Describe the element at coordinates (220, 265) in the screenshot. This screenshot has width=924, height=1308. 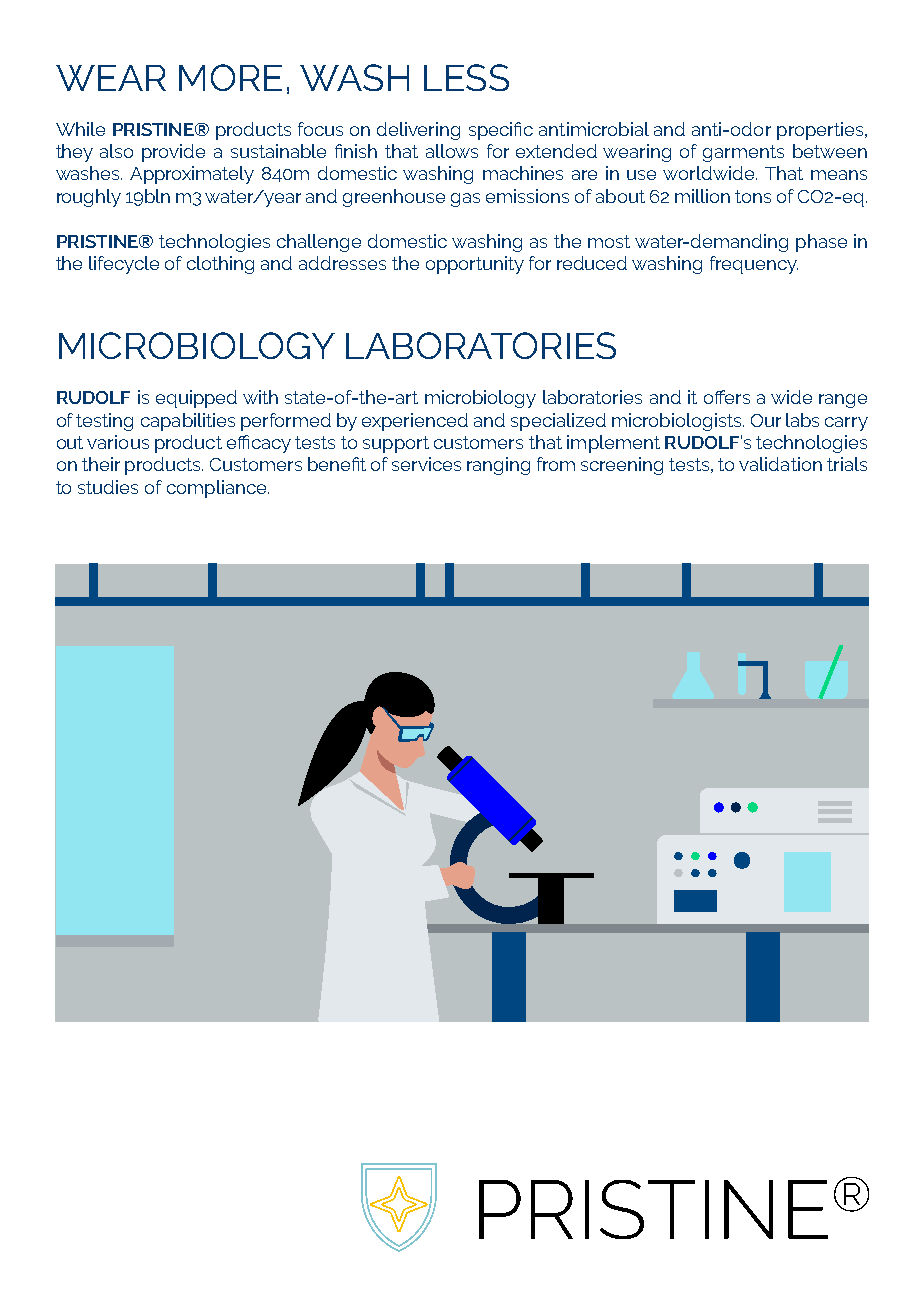
I see `clothing` at that location.
